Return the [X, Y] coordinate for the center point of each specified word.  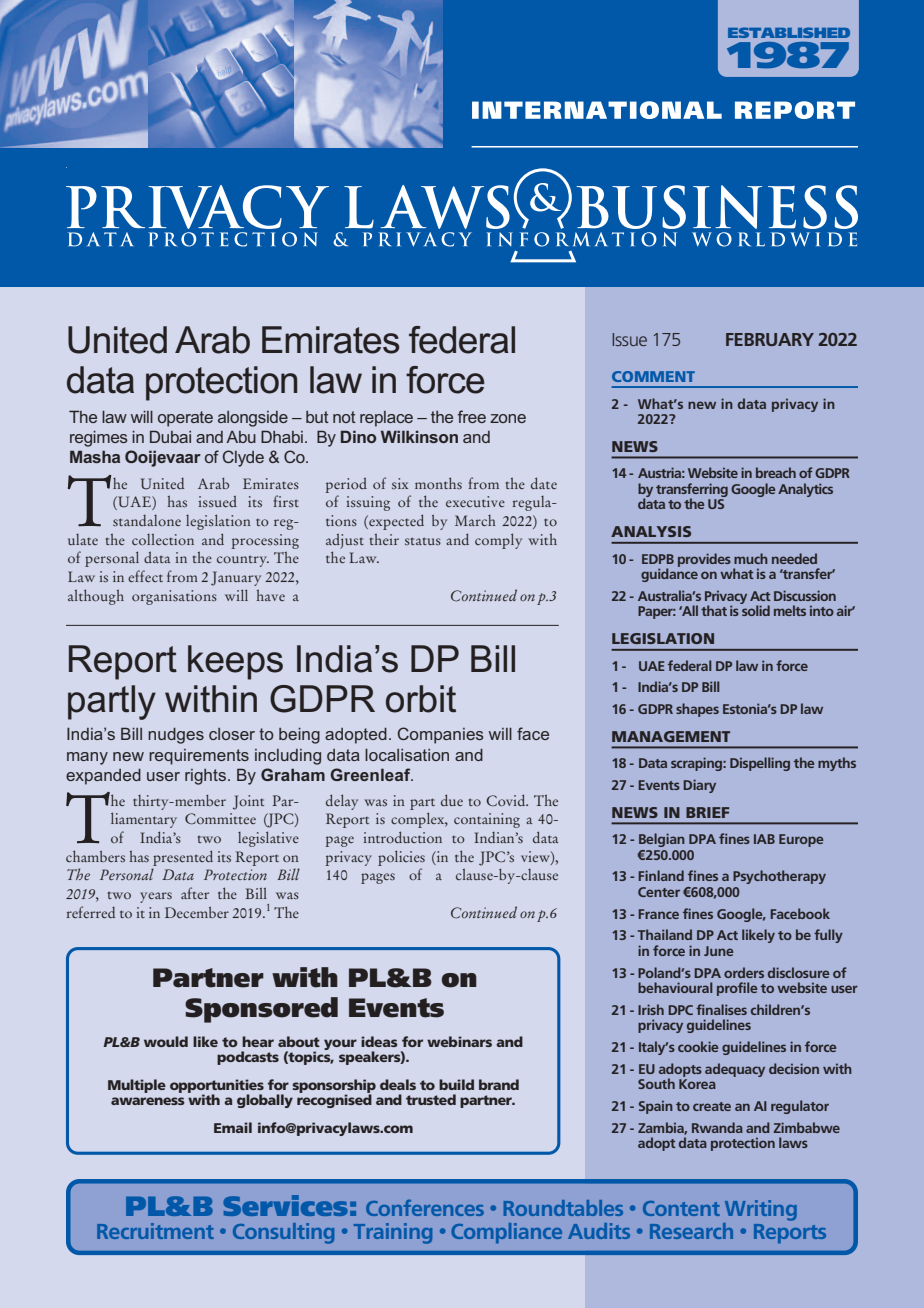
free [472, 416]
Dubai [170, 436]
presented [183, 858]
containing [487, 820]
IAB [764, 839]
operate [185, 419]
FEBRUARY [770, 339]
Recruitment [155, 1231]
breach [776, 472]
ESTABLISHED [789, 32]
